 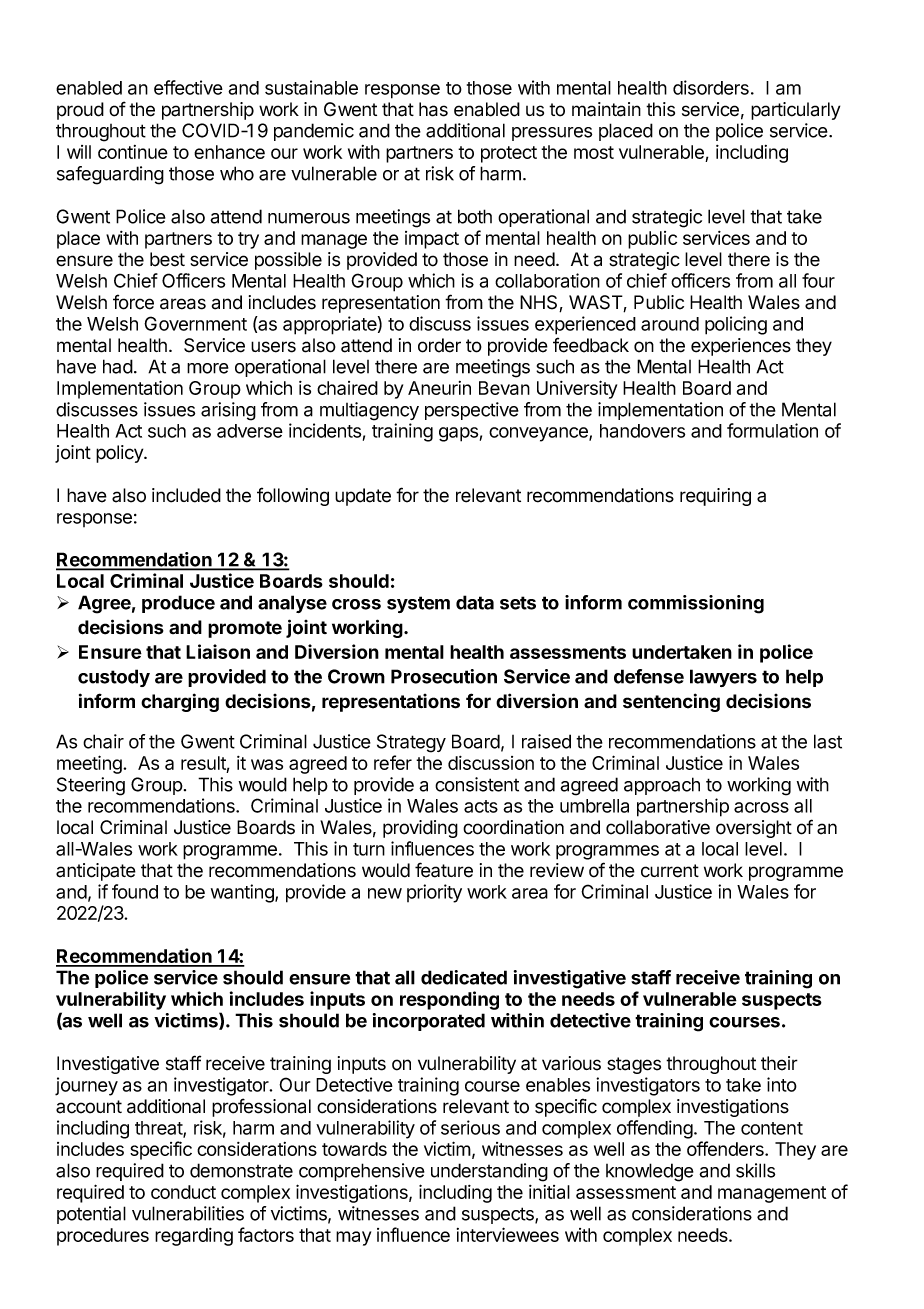 What do you see at coordinates (741, 347) in the screenshot?
I see `experiences` at bounding box center [741, 347].
